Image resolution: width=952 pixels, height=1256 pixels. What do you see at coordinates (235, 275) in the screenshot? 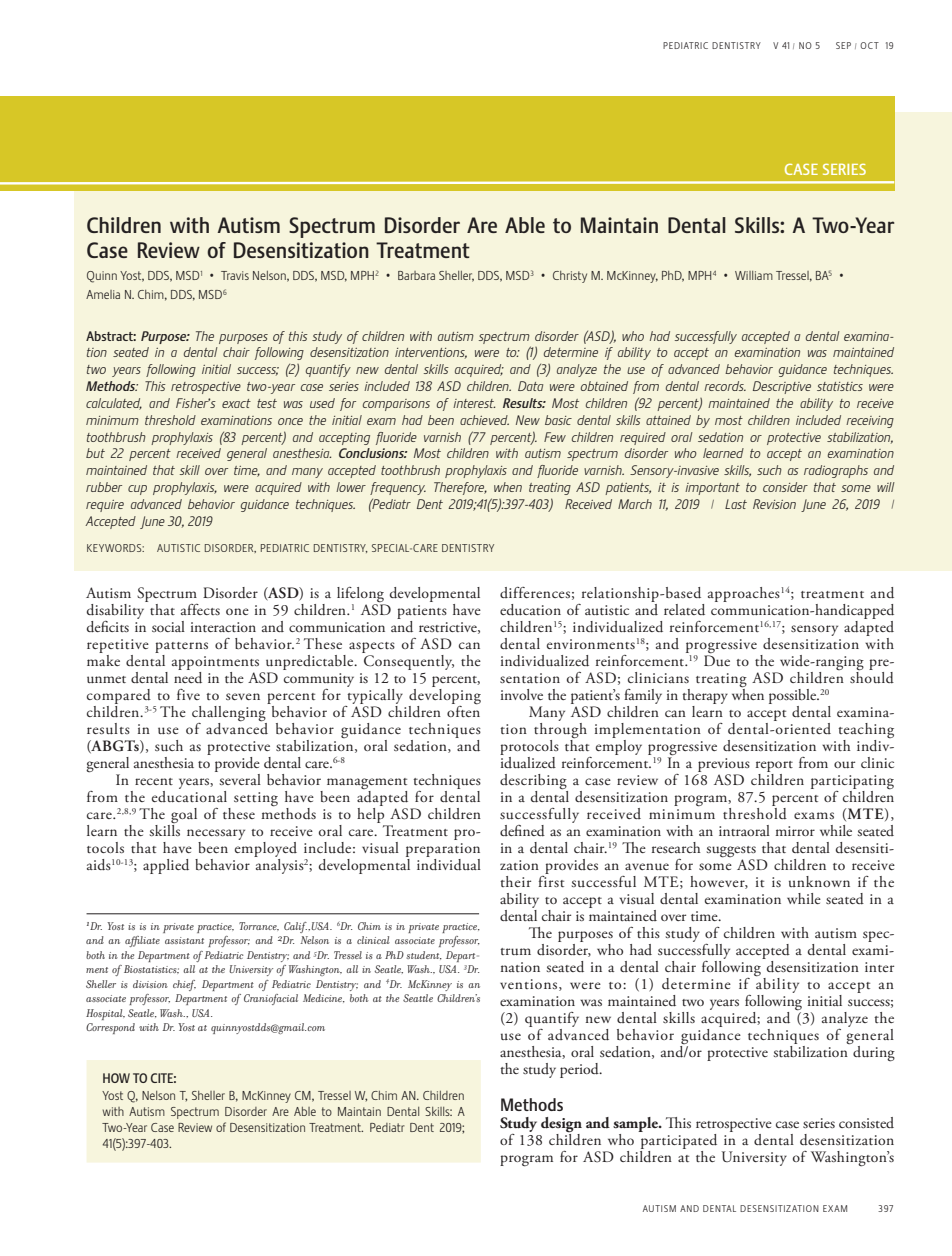
I see `Travis` at bounding box center [235, 275].
